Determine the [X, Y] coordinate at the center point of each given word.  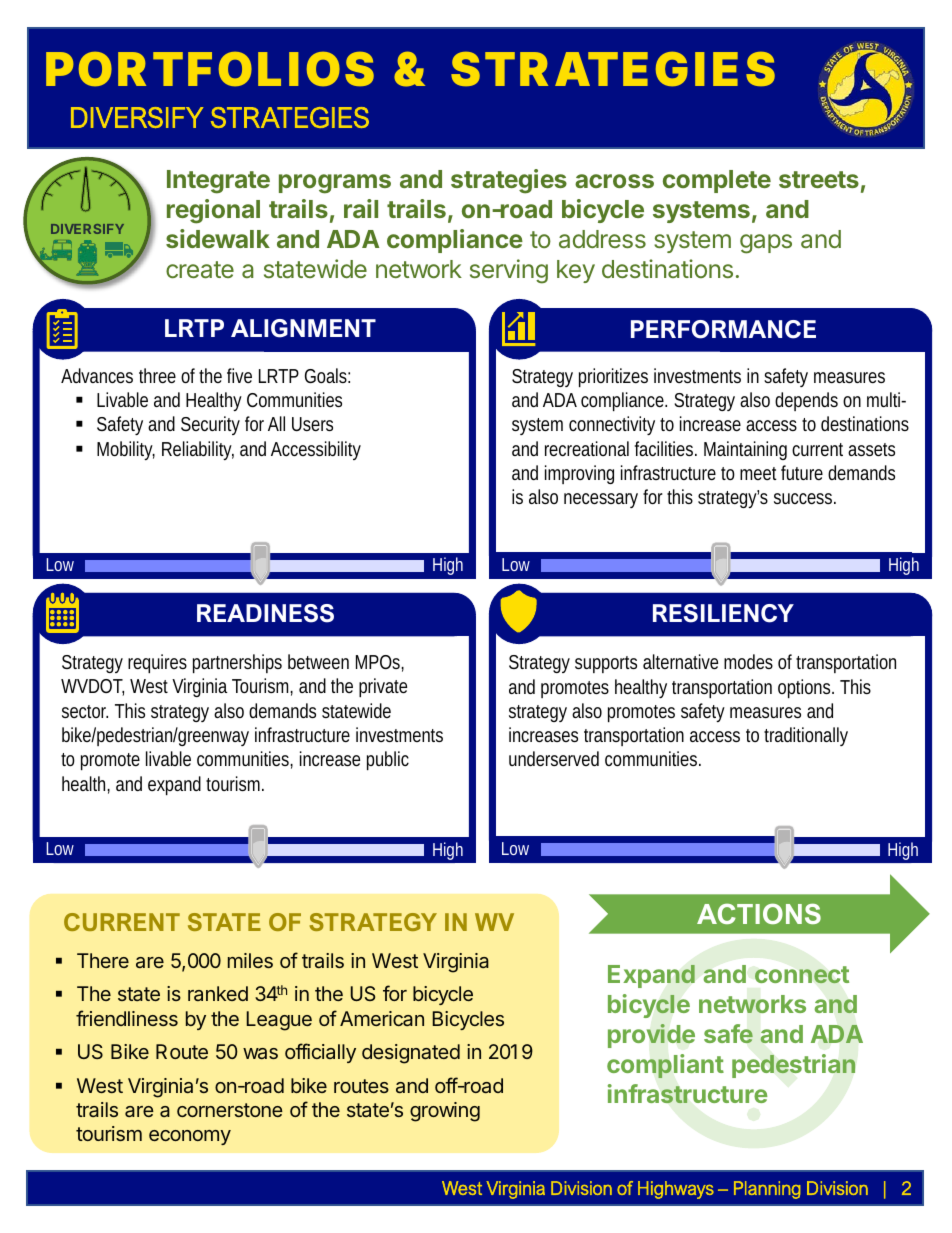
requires [157, 663]
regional [213, 211]
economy [190, 1137]
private [383, 687]
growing [445, 1112]
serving [509, 271]
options [806, 688]
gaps [766, 244]
